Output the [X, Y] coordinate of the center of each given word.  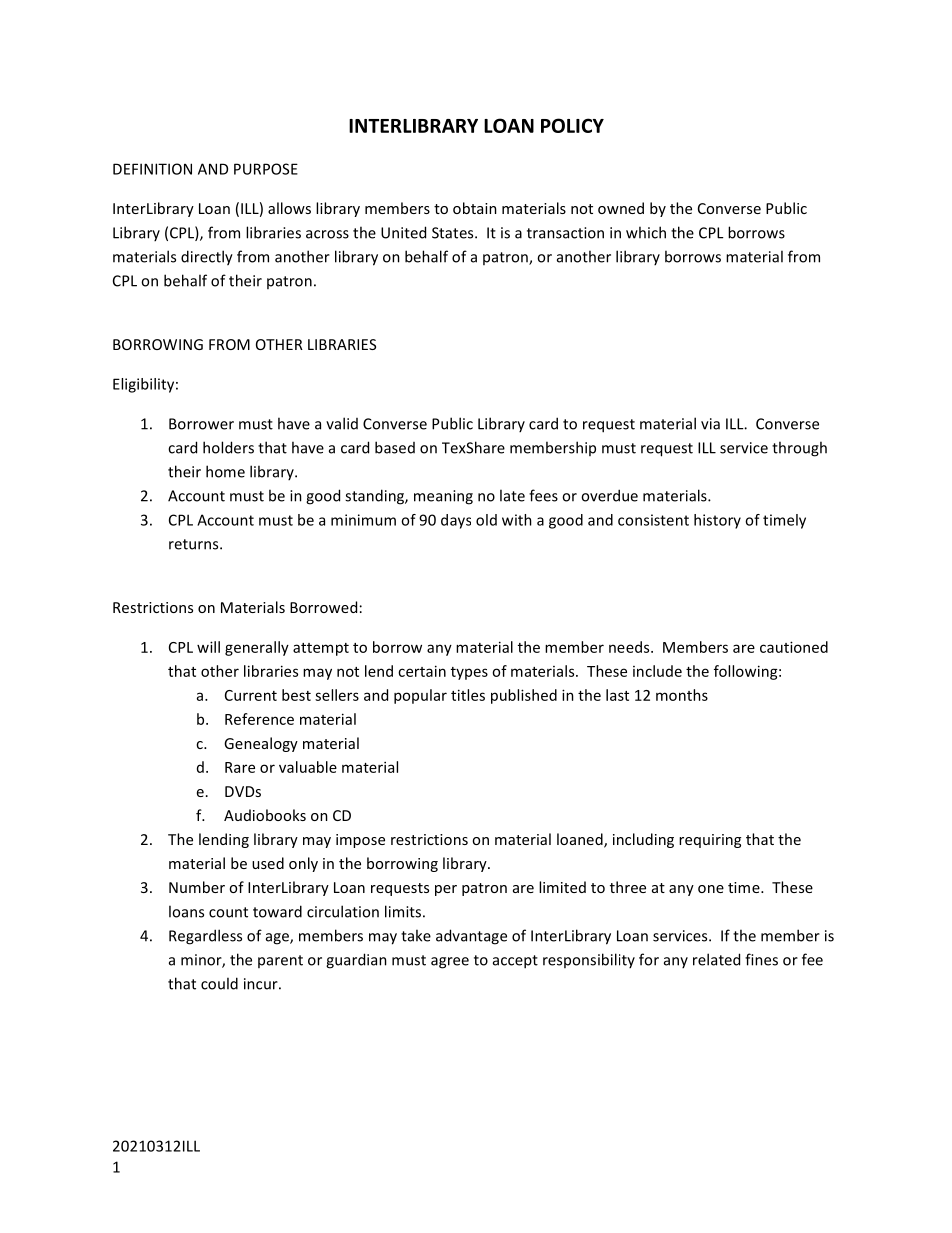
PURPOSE [266, 169]
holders [228, 447]
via [710, 424]
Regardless [205, 937]
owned [621, 208]
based [395, 447]
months [682, 695]
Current [251, 695]
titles [468, 695]
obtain [475, 208]
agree [450, 963]
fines [761, 959]
